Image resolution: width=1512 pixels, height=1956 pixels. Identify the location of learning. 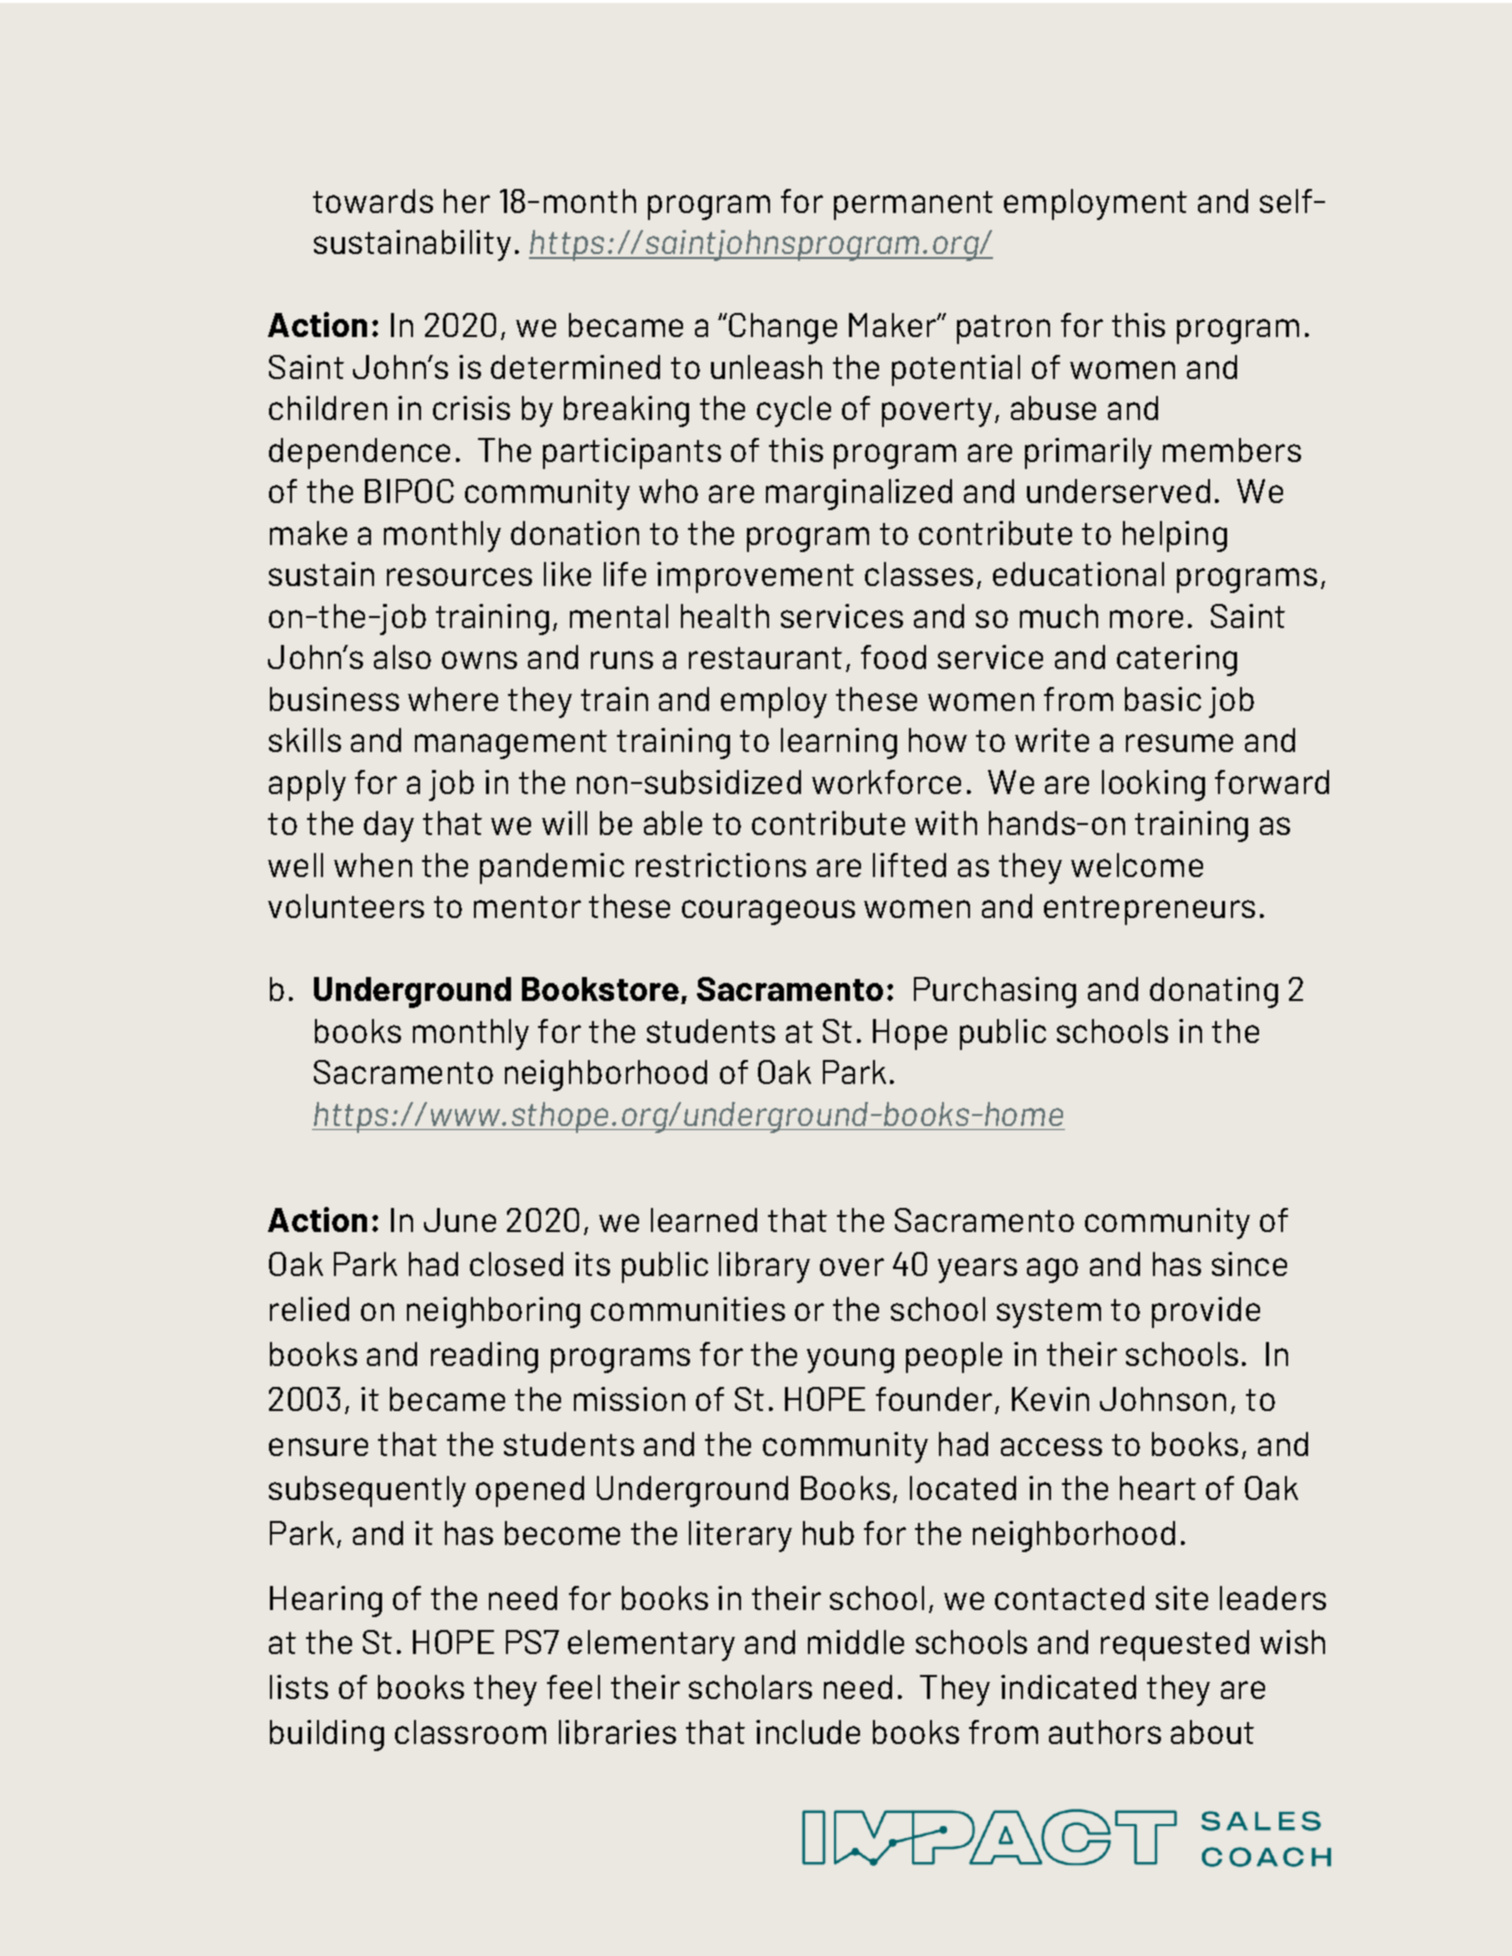
(839, 743).
